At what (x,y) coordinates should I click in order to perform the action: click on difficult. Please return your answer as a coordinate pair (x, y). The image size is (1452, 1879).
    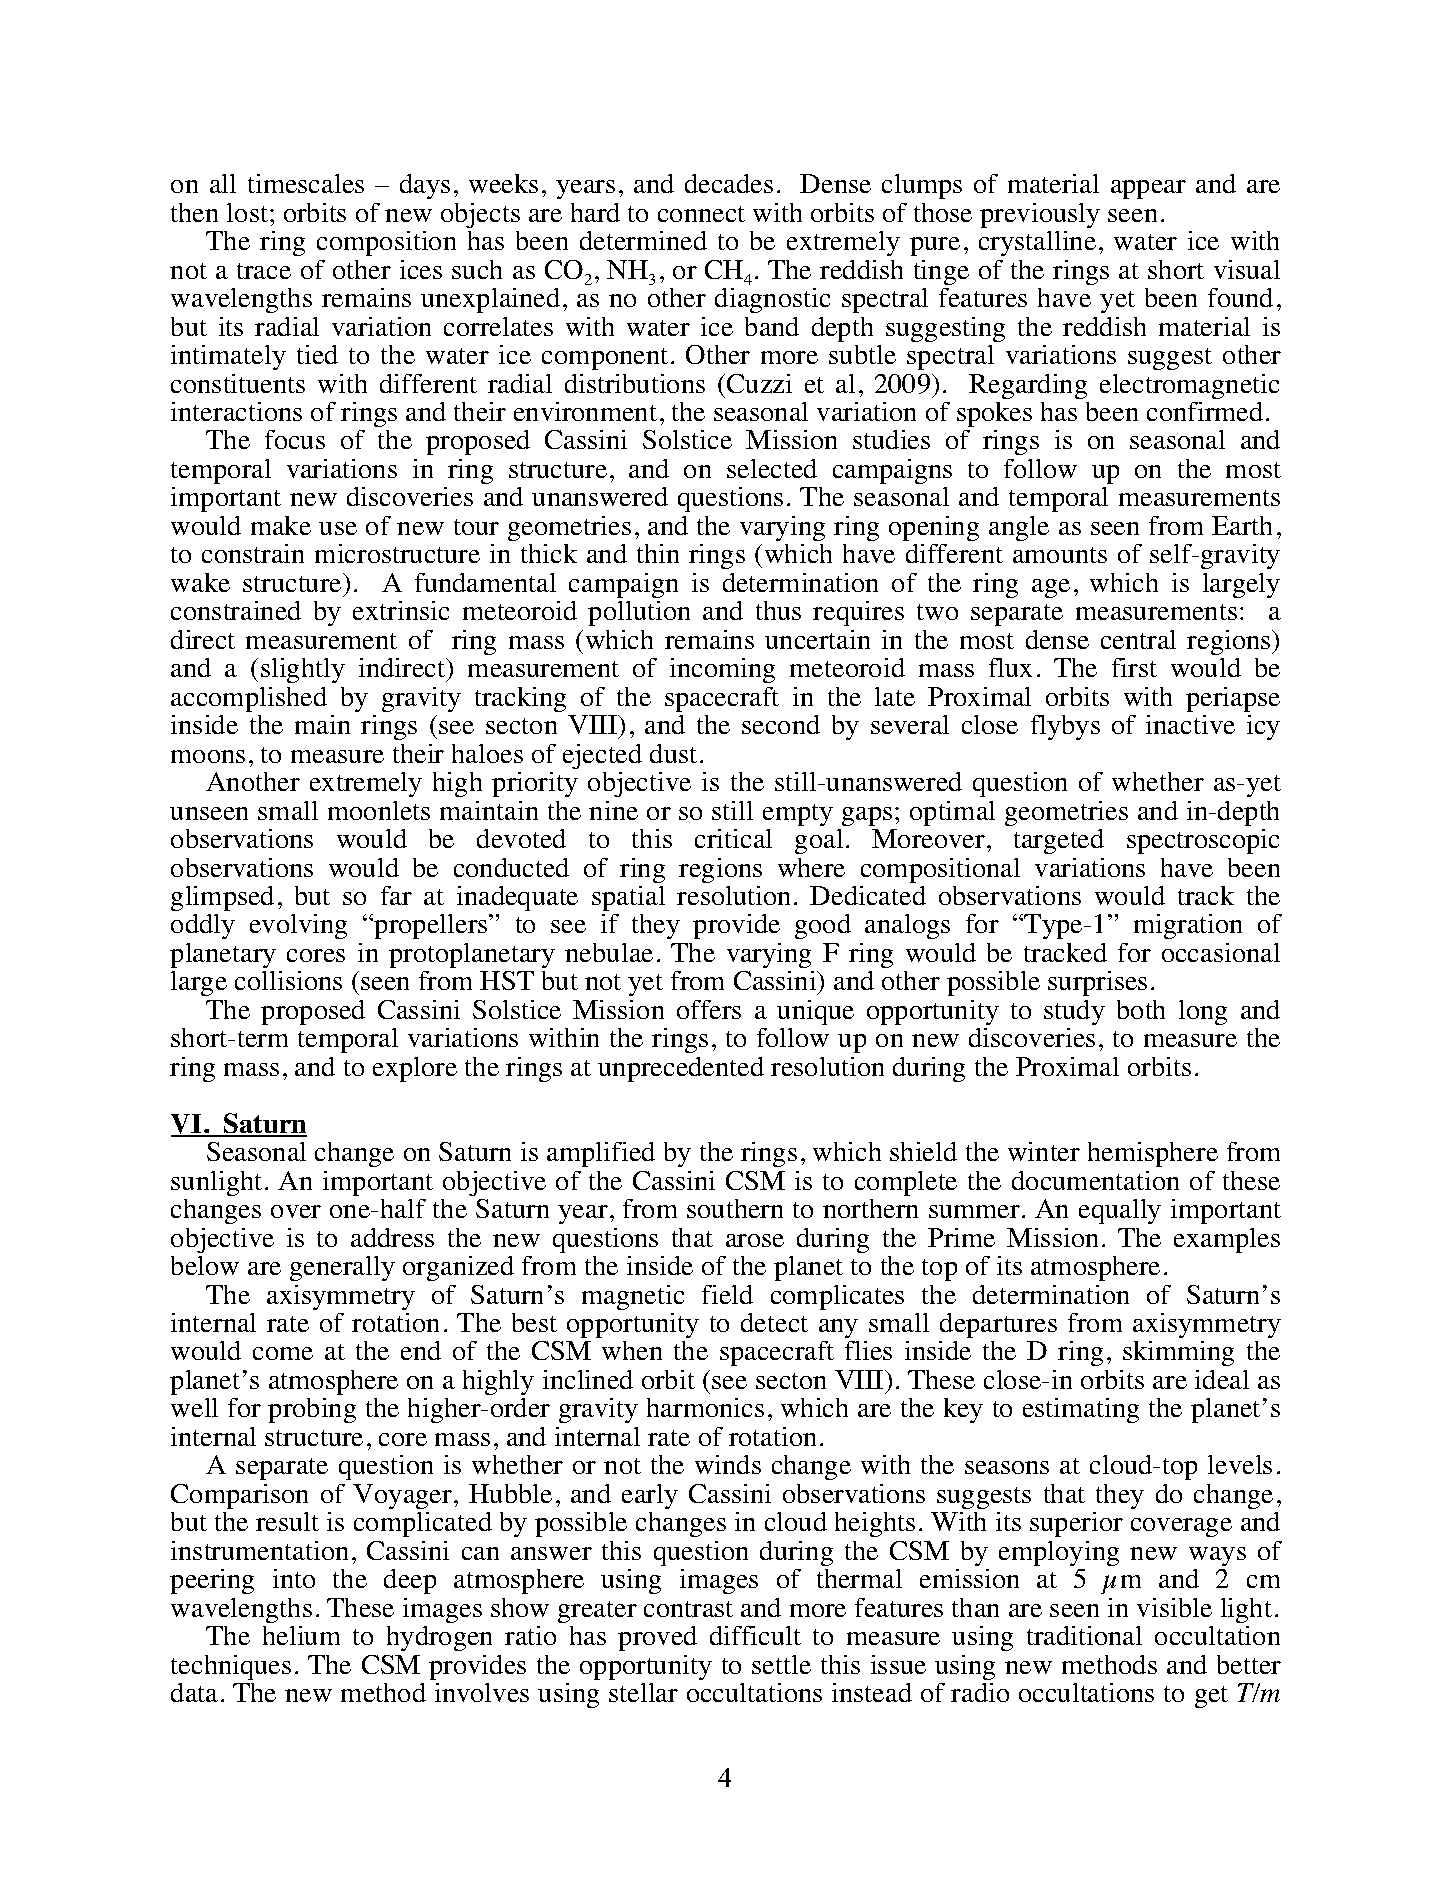
    Looking at the image, I should click on (755, 1635).
